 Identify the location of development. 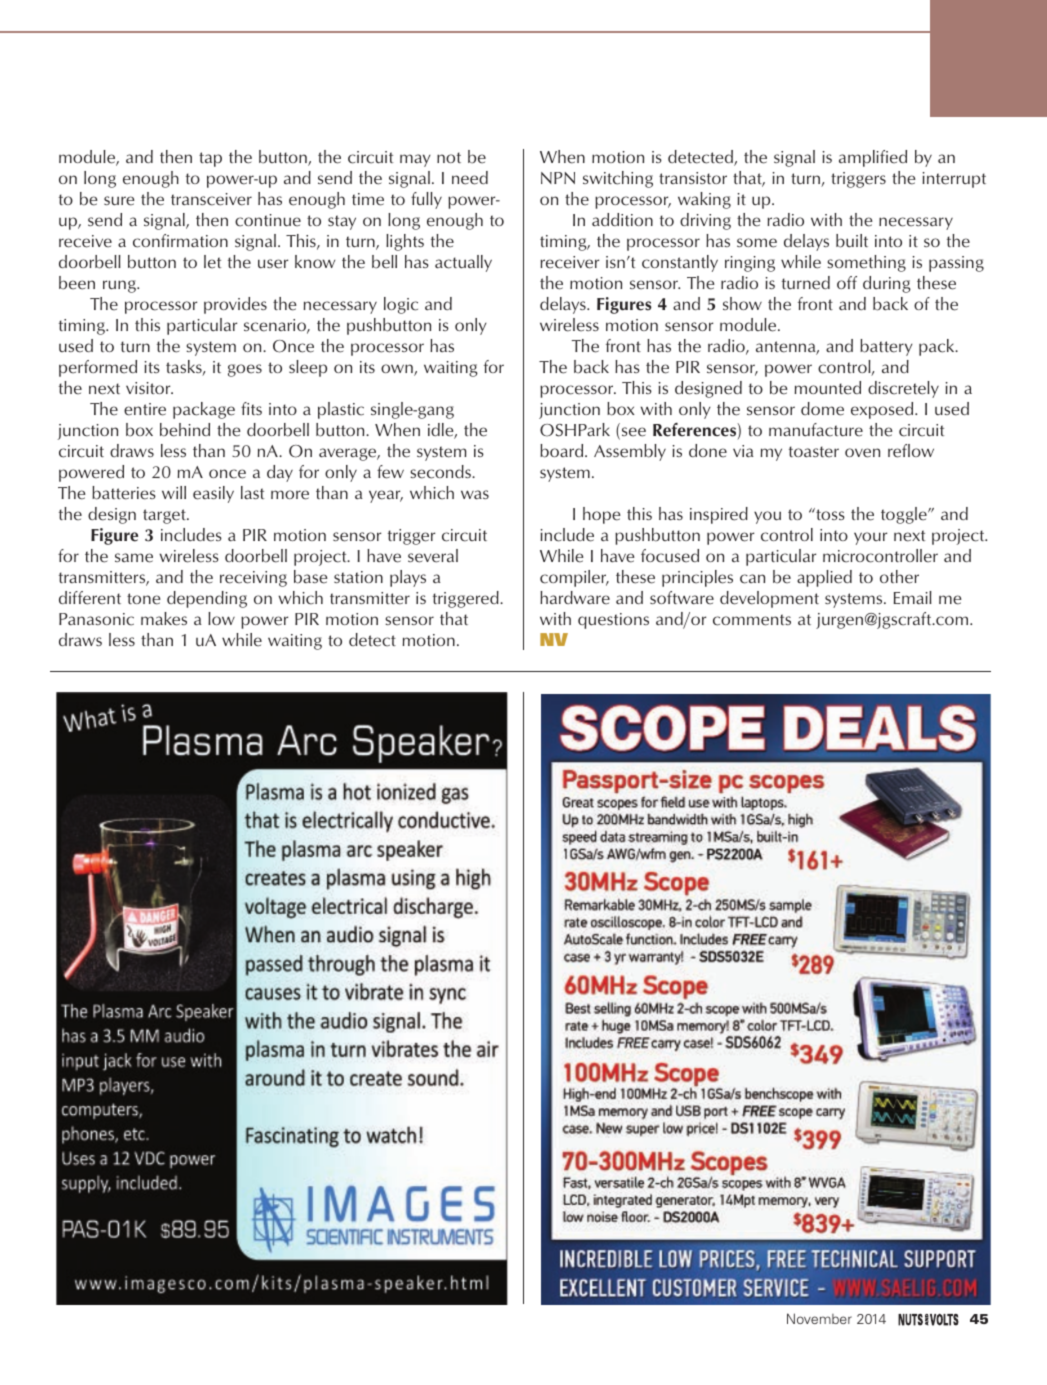
(769, 599).
